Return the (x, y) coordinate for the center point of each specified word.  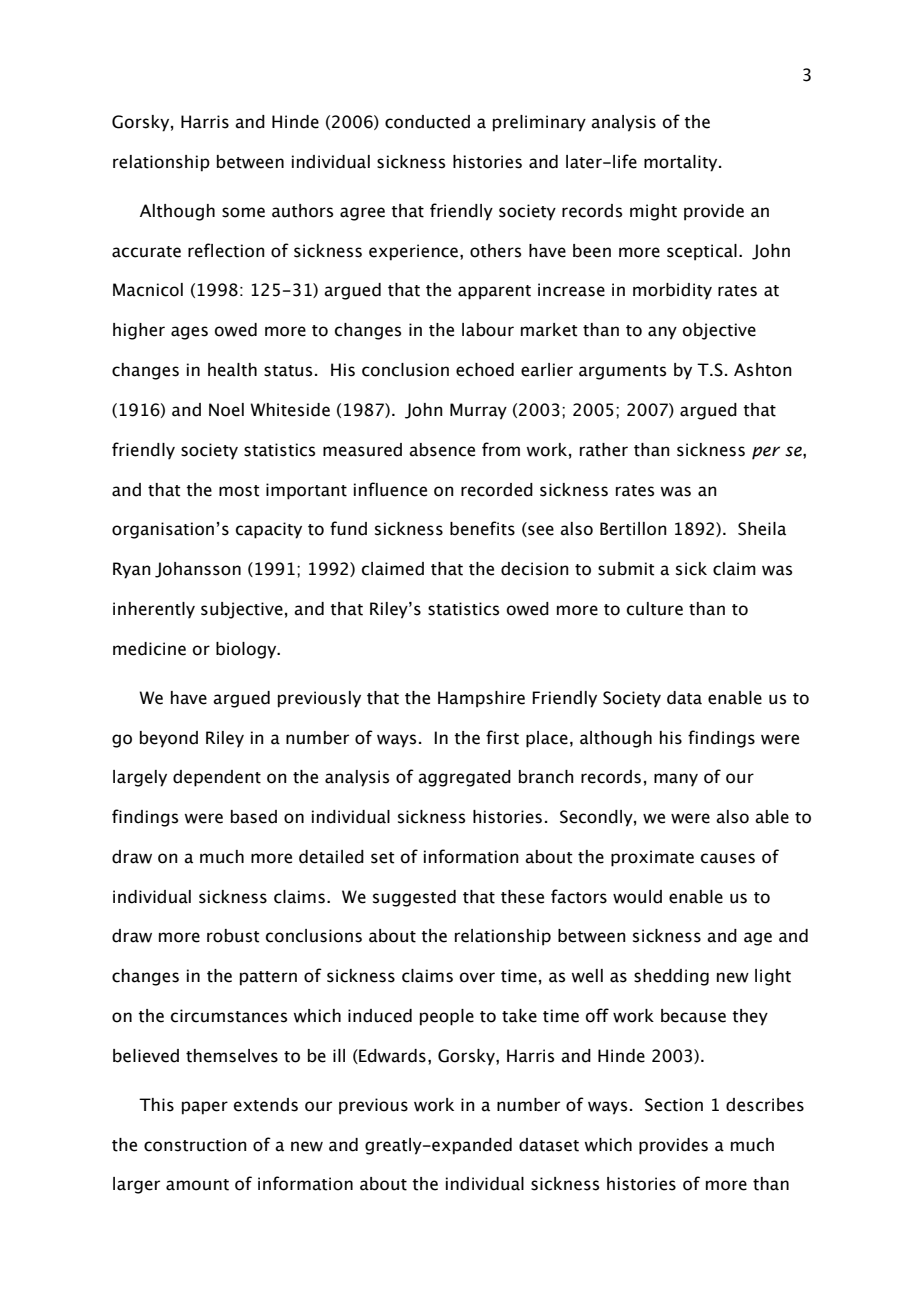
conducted (427, 122)
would (637, 897)
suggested (414, 898)
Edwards (391, 1056)
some (243, 212)
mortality (682, 163)
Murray (478, 411)
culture (655, 609)
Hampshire (481, 699)
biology (247, 650)
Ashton (763, 370)
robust (233, 936)
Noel (226, 410)
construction (195, 1145)
